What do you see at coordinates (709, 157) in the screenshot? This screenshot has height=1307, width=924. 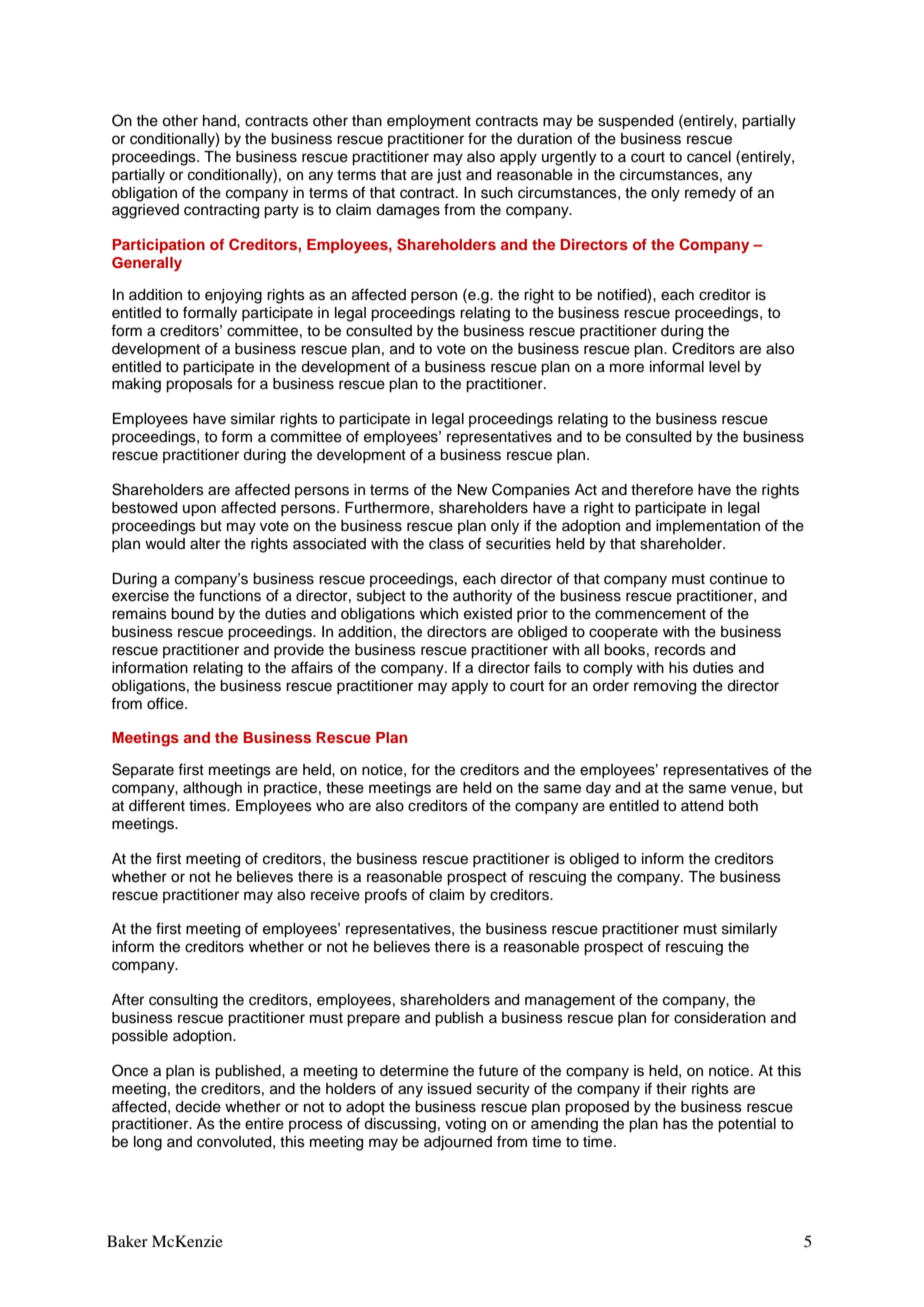 I see `cancel` at bounding box center [709, 157].
